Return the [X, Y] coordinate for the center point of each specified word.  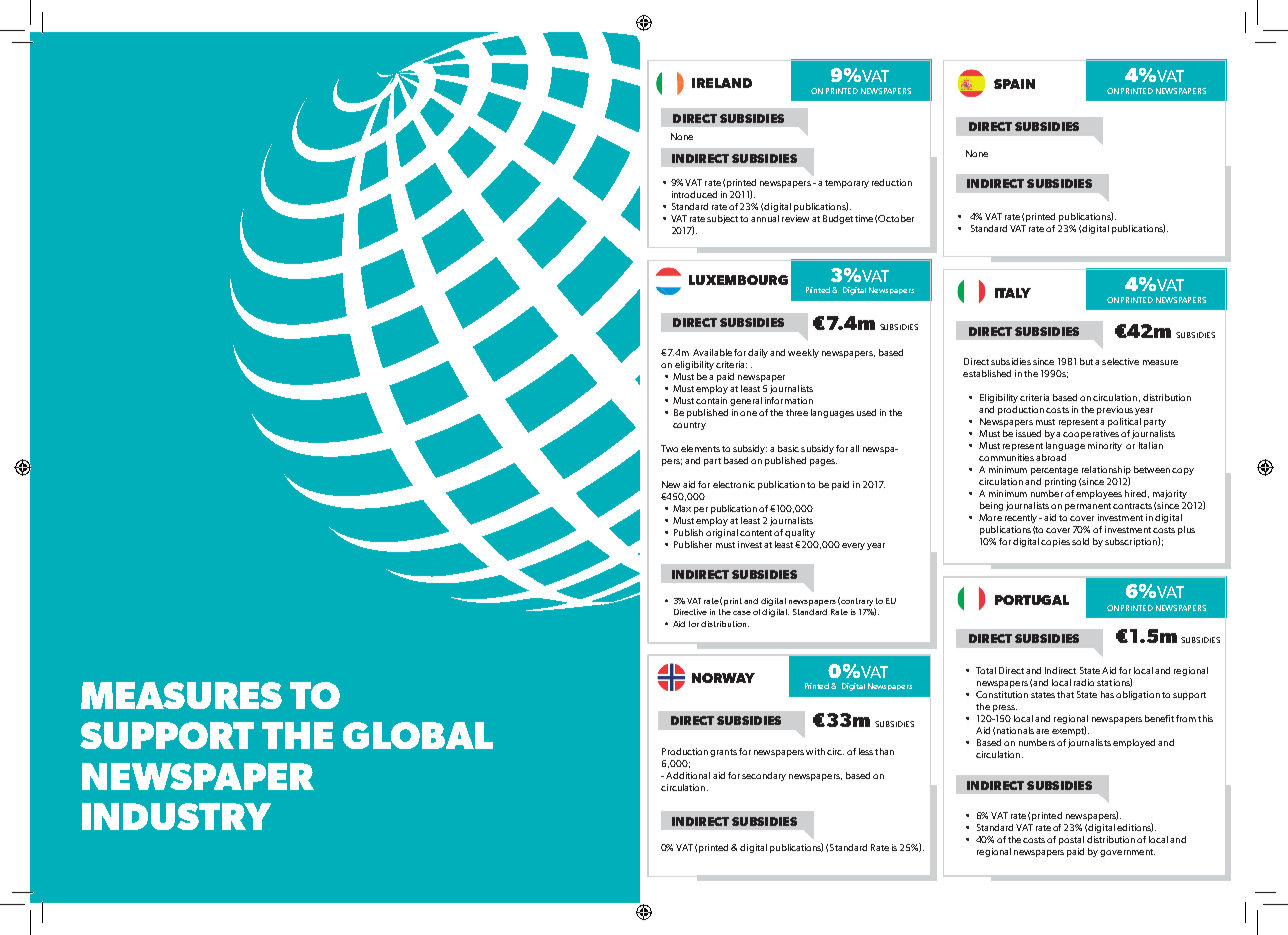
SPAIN [1014, 84]
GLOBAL [418, 735]
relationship [1106, 470]
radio [1084, 682]
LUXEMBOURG [738, 280]
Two [669, 448]
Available [712, 352]
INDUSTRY [176, 816]
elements [700, 448]
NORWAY [723, 678]
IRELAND [722, 83]
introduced [694, 194]
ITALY [1013, 293]
